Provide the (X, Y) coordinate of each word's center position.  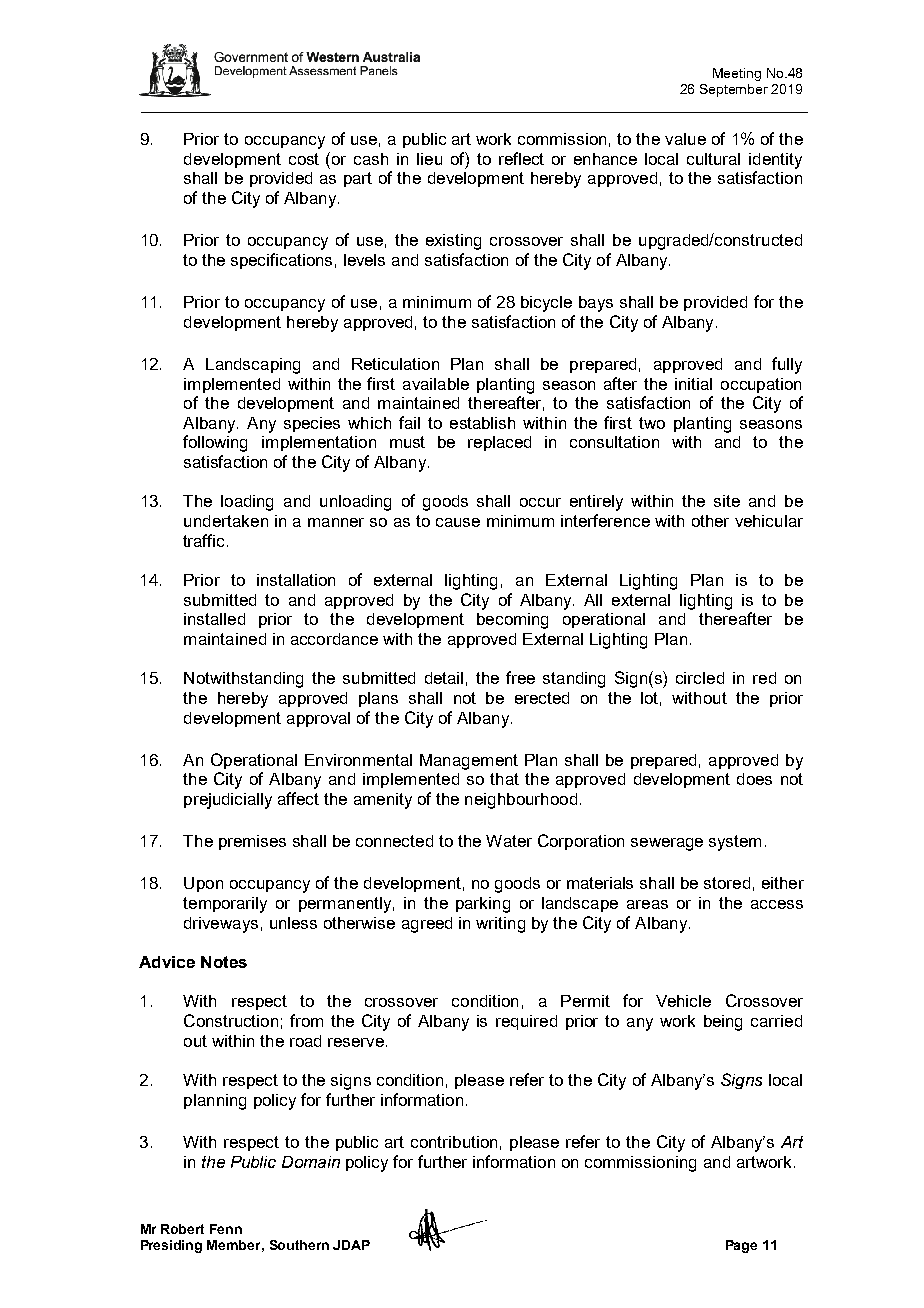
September (734, 90)
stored (727, 883)
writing (500, 925)
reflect (521, 158)
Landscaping (253, 366)
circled (700, 678)
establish (482, 423)
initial (693, 384)
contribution (454, 1142)
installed (214, 619)
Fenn (226, 1229)
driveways (221, 925)
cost (304, 159)
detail (444, 678)
